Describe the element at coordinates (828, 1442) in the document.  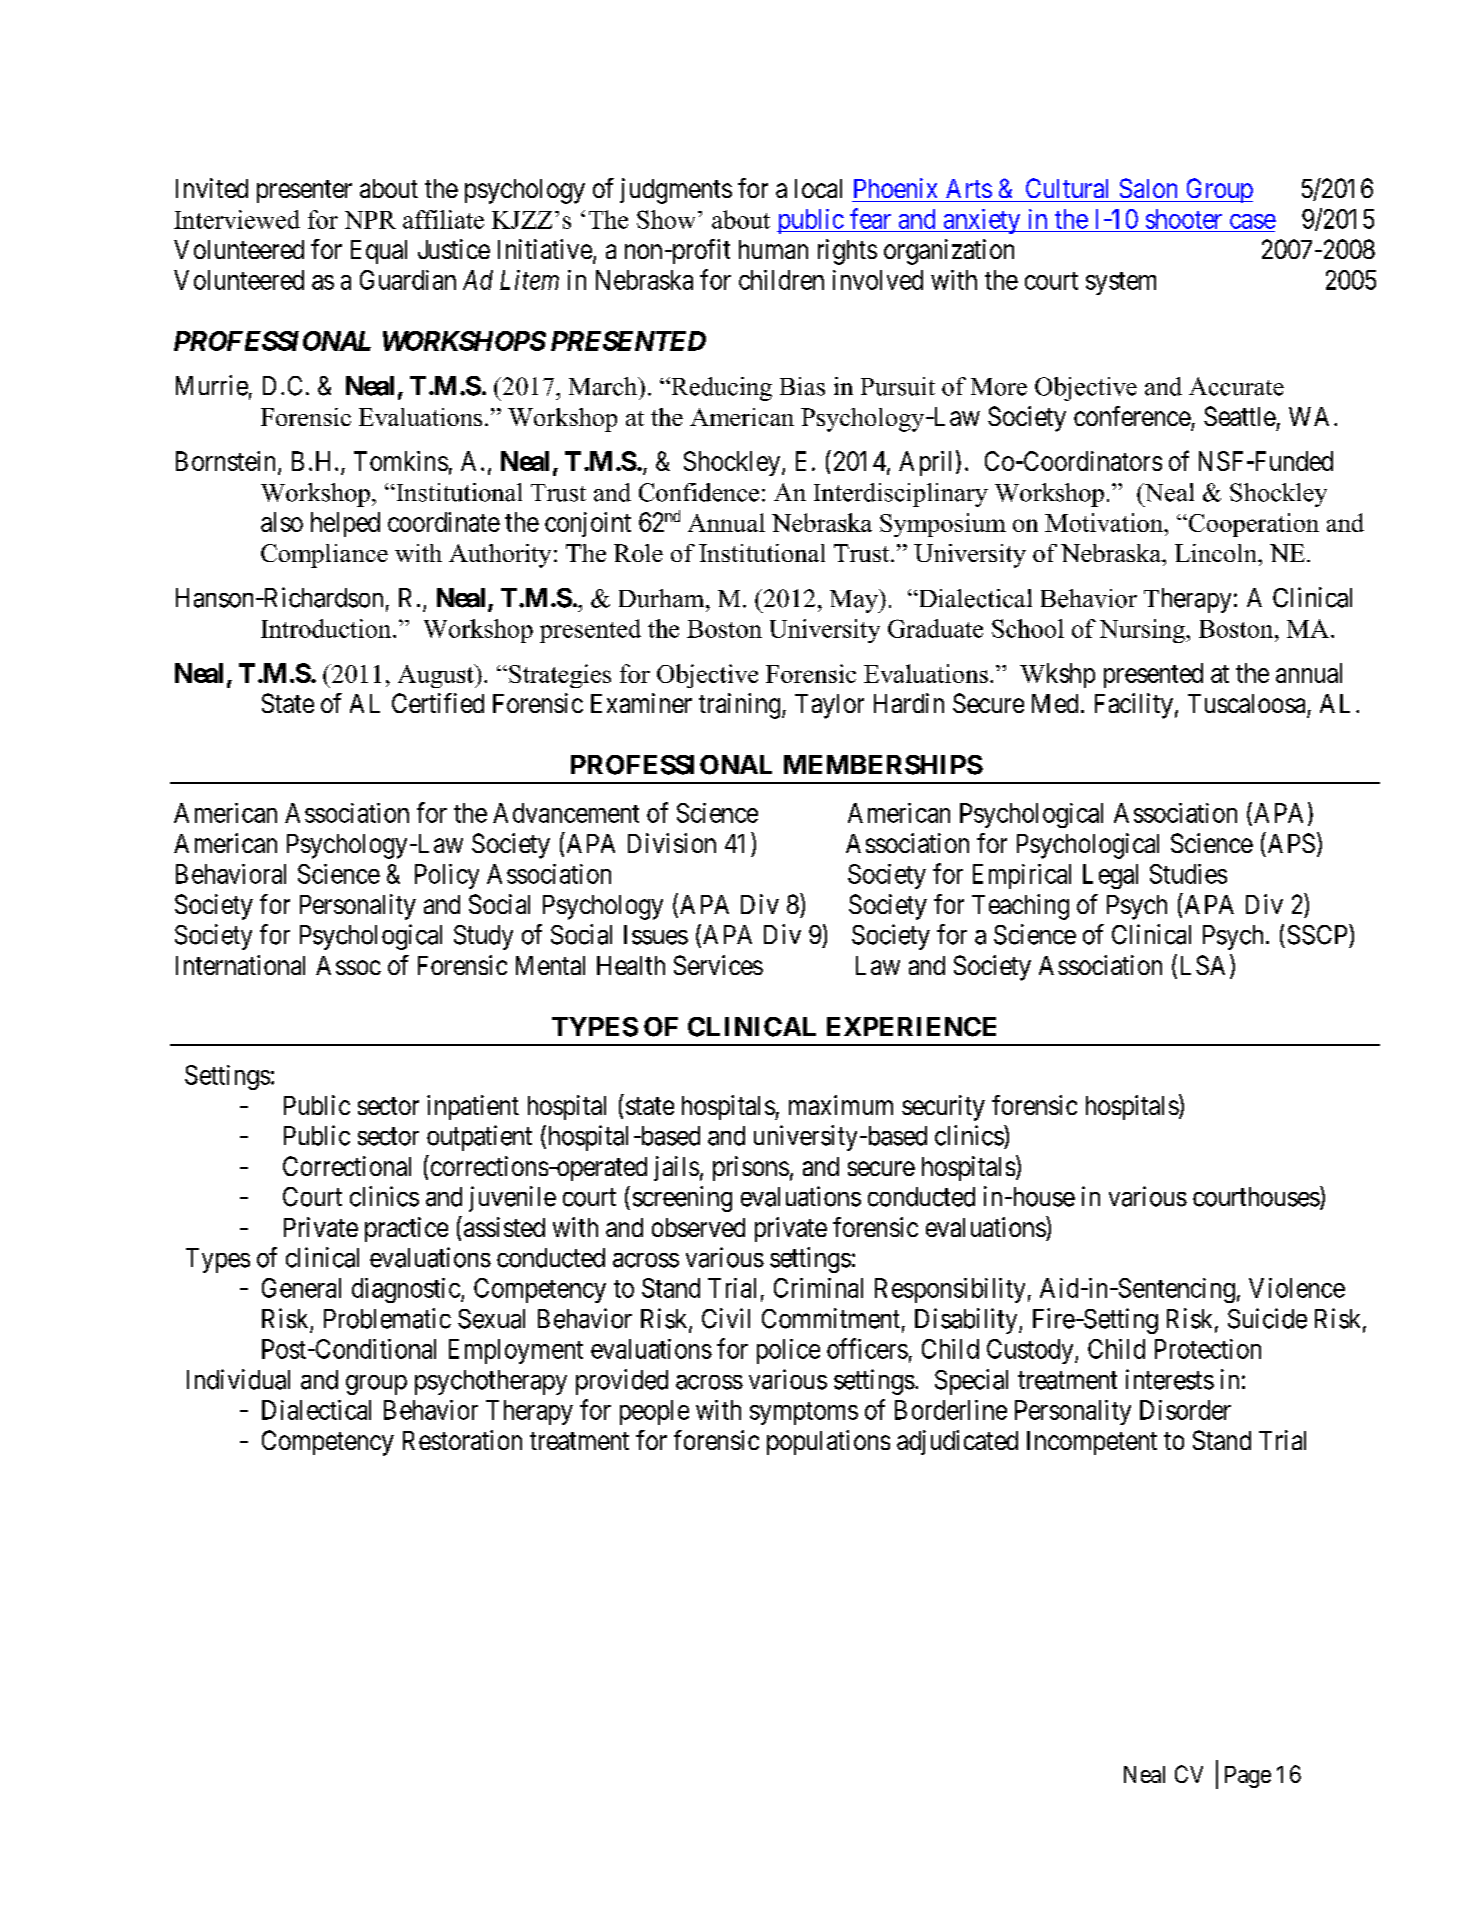
I see `populations` at that location.
